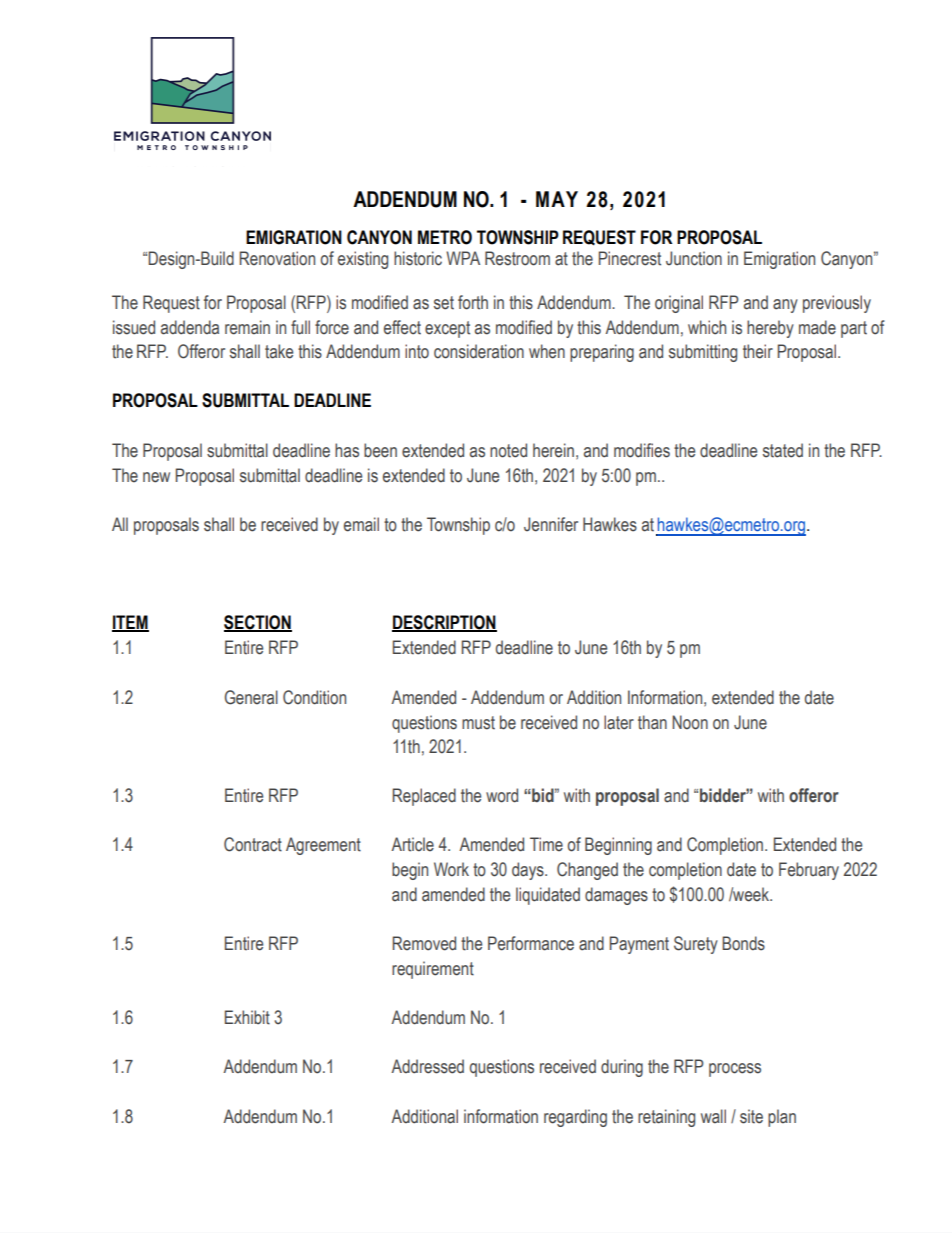 This document has width=952, height=1233. I want to click on Exhibit, so click(247, 1017).
